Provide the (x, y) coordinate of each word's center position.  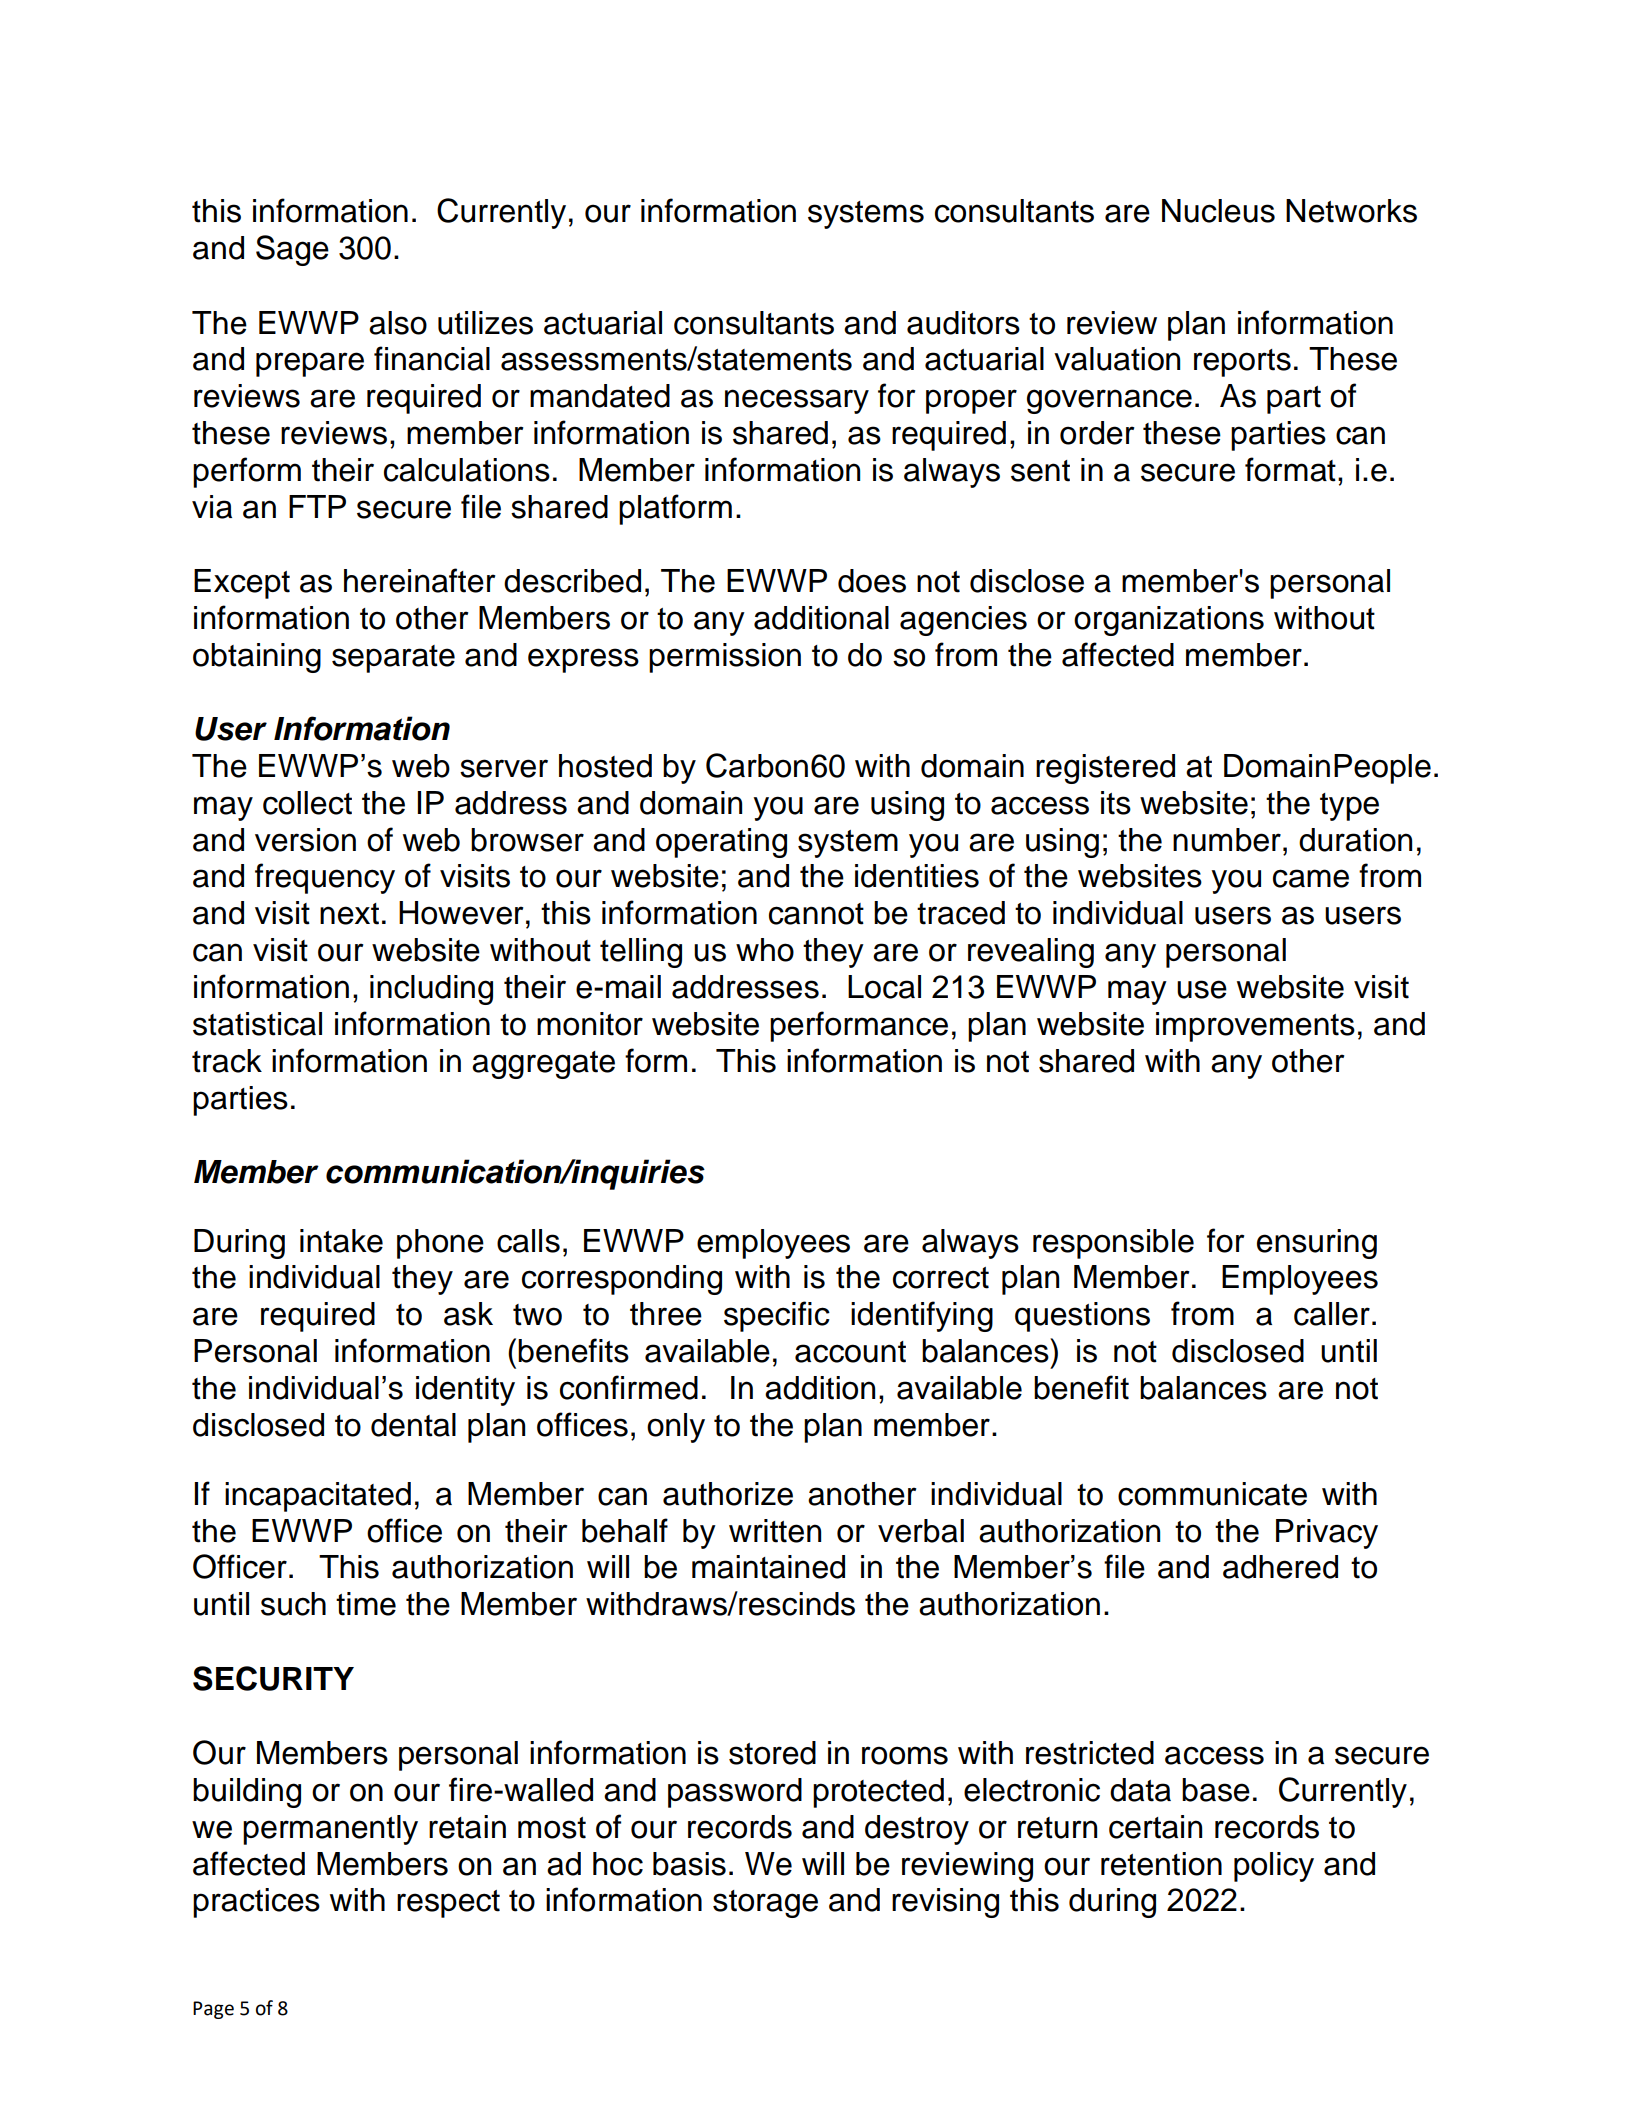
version (305, 840)
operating (721, 843)
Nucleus (1218, 211)
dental (413, 1425)
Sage (292, 250)
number (1227, 840)
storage (765, 1904)
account (850, 1352)
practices (256, 1903)
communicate (1212, 1494)
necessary (797, 401)
